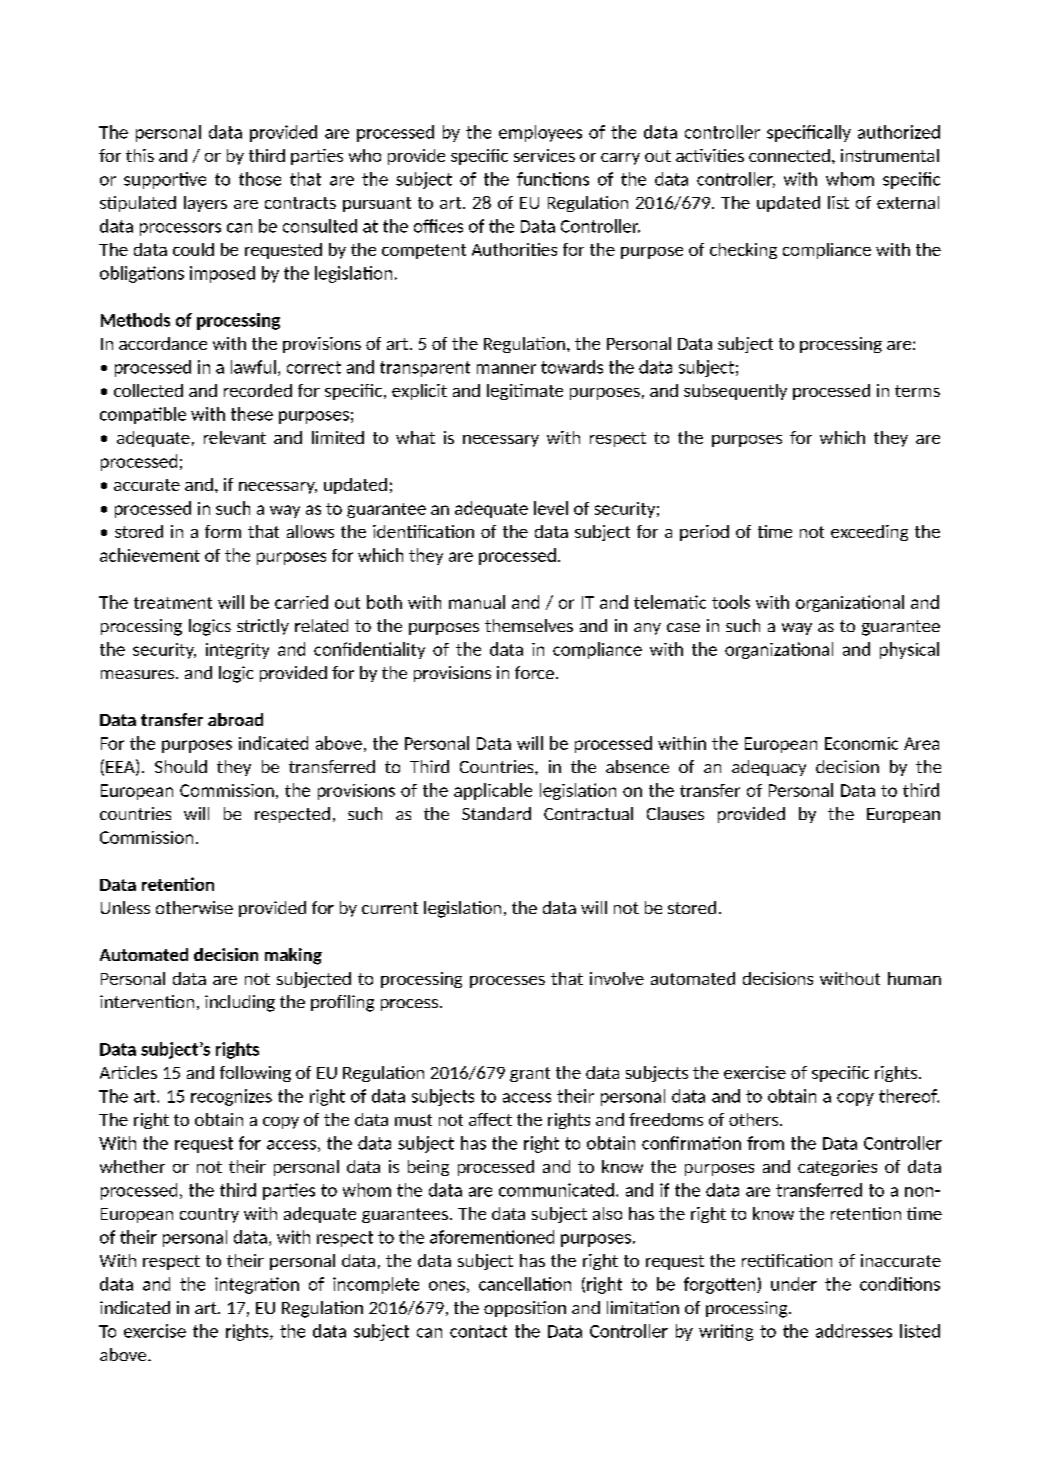 Image resolution: width=1040 pixels, height=1472 pixels. Describe the element at coordinates (525, 1284) in the image. I see `cancellation` at that location.
